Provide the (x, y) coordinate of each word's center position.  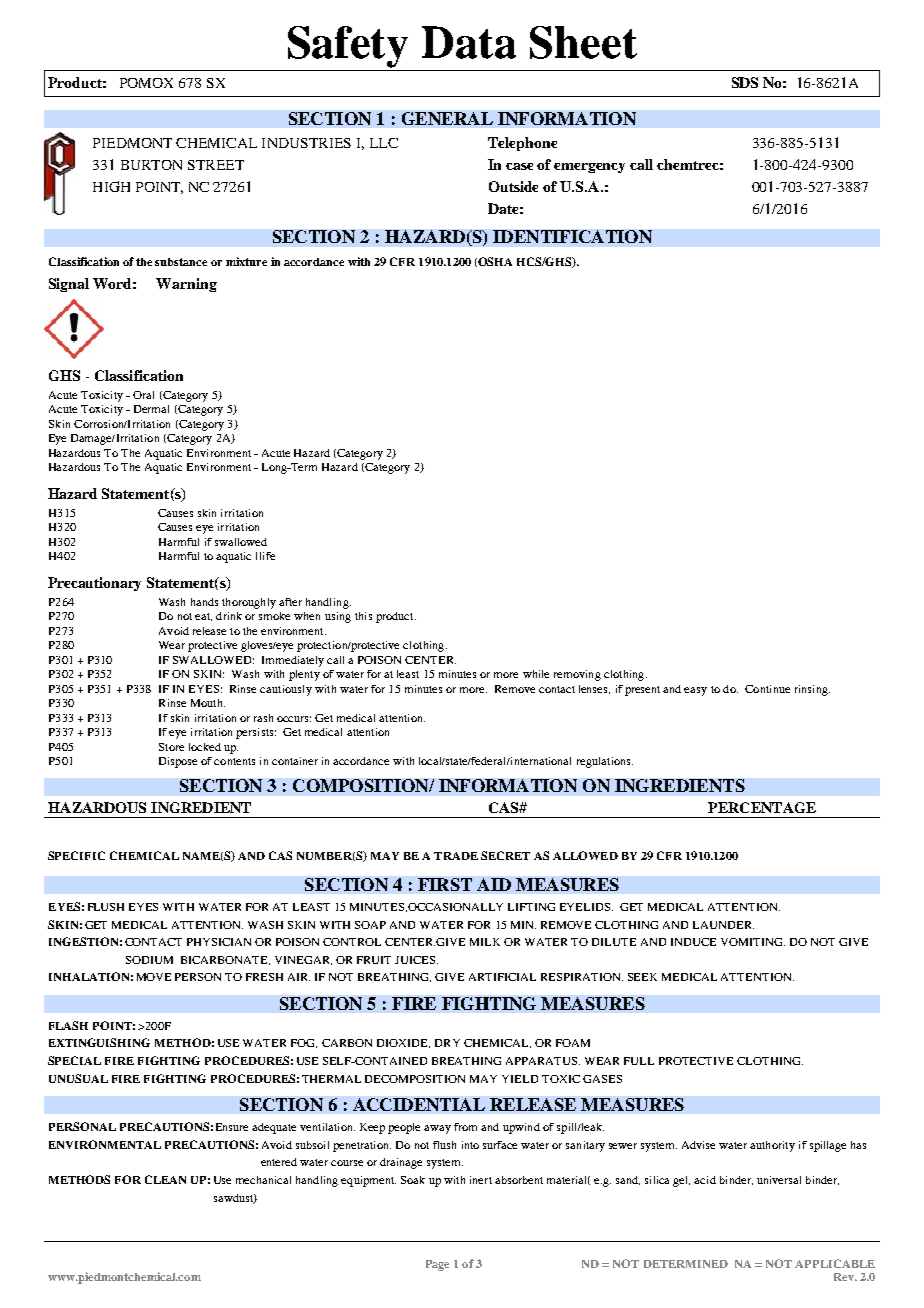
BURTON (151, 165)
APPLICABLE (835, 1263)
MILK (485, 942)
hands (204, 602)
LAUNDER (723, 925)
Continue (767, 689)
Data (469, 42)
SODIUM (149, 960)
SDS (745, 82)
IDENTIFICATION (572, 236)
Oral (143, 395)
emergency (589, 168)
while (536, 674)
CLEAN (165, 1179)
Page (437, 1265)
